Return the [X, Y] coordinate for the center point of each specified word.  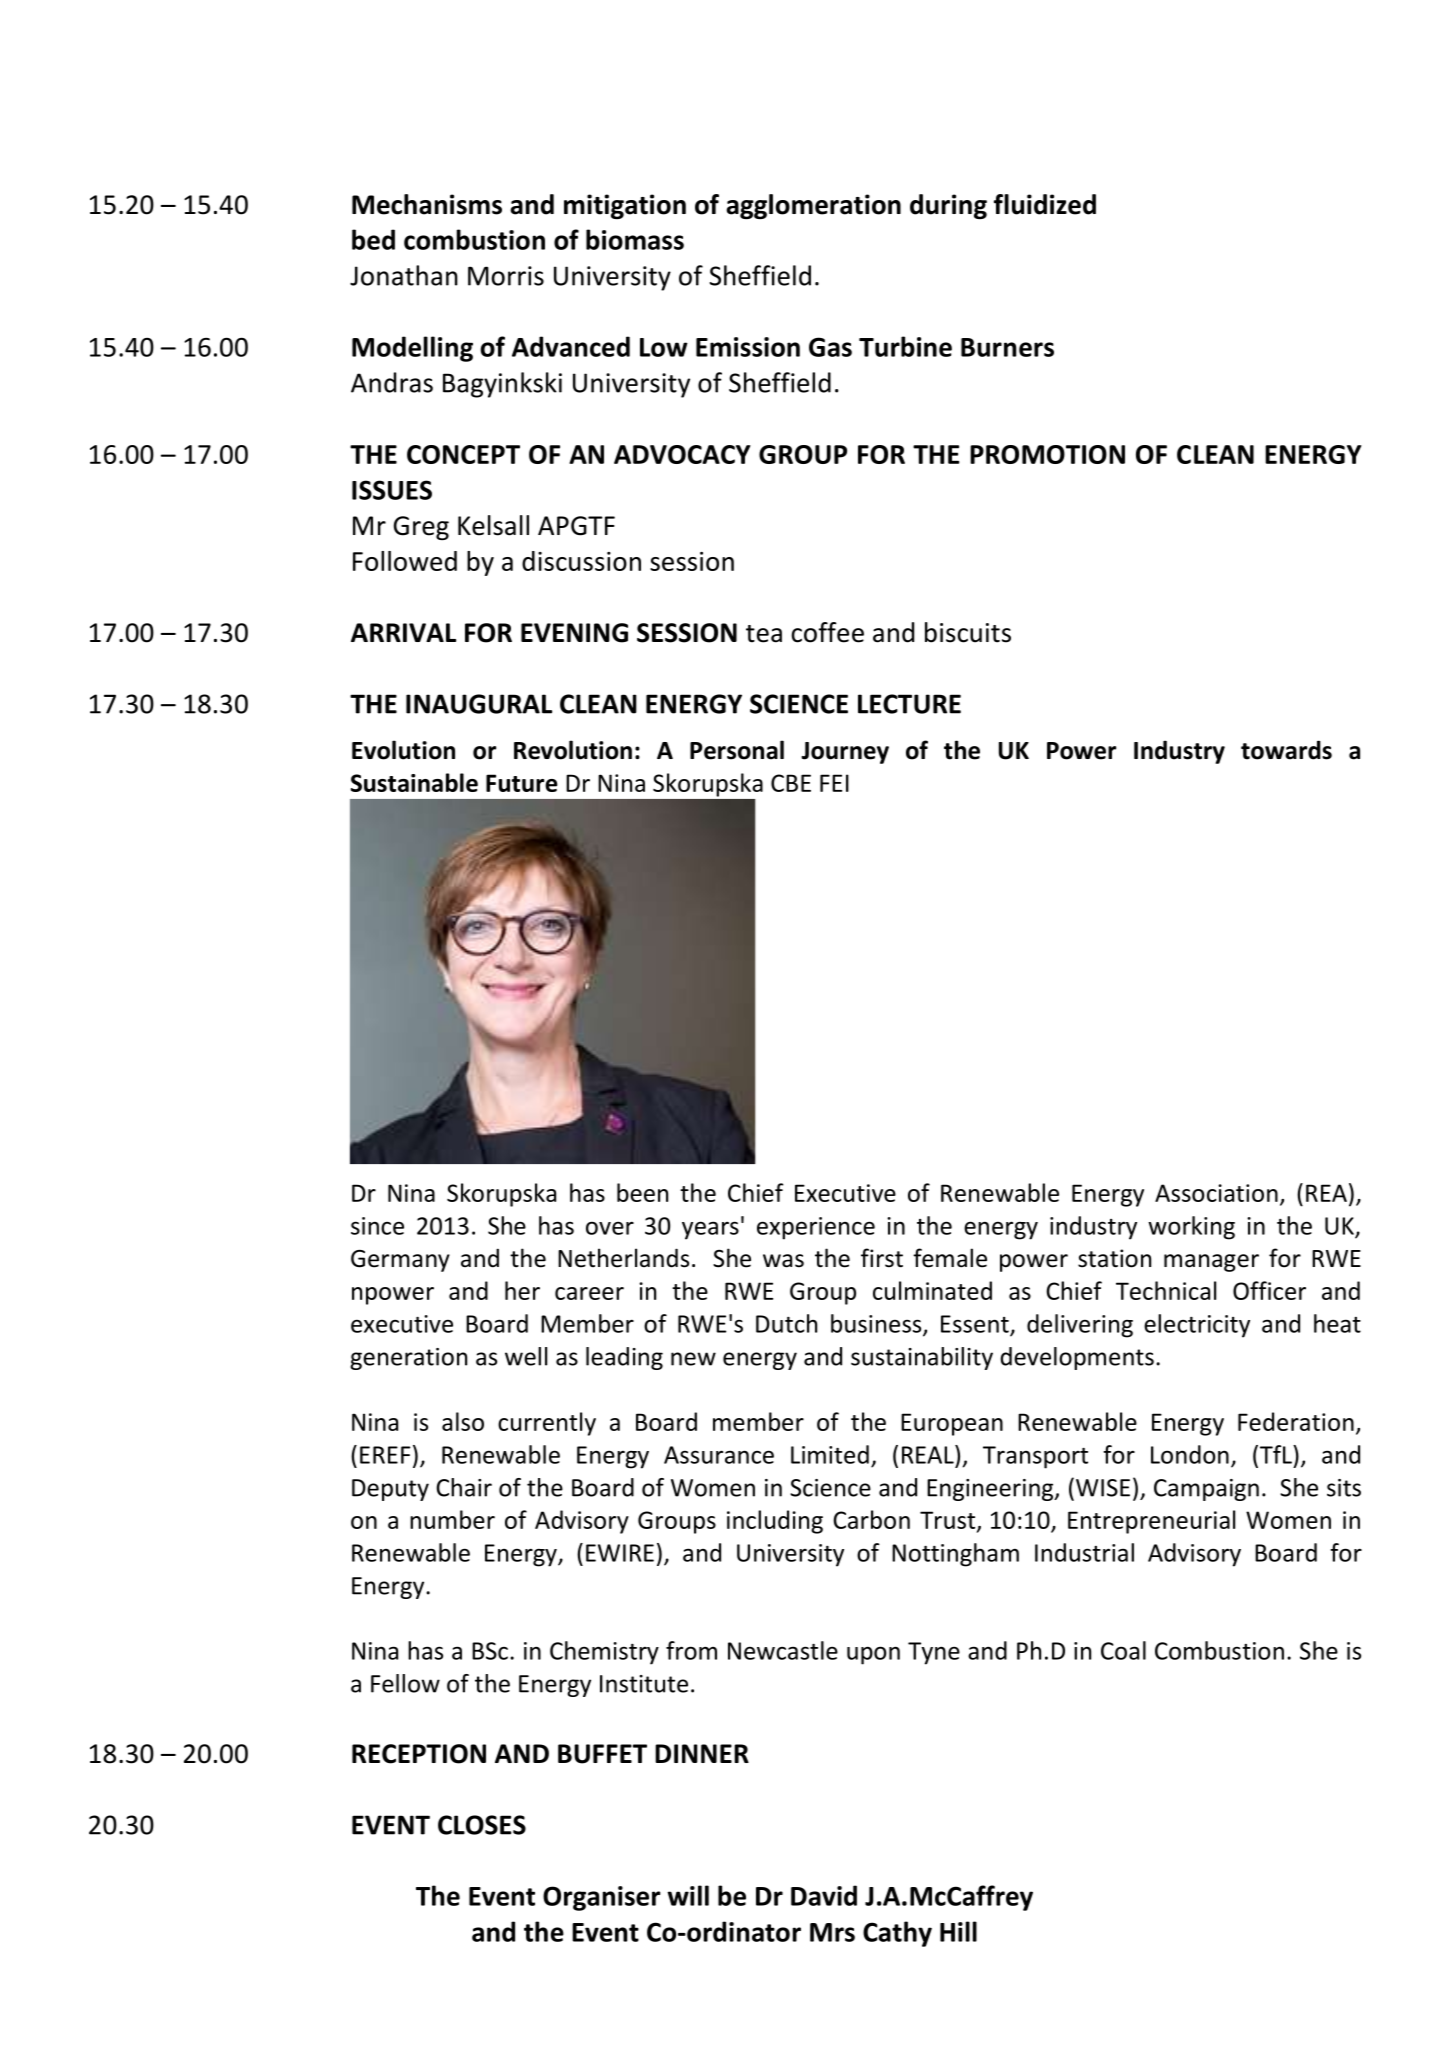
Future [522, 783]
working [1191, 1228]
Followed [405, 561]
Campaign [1206, 1490]
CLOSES [482, 1825]
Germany [400, 1260]
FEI [834, 783]
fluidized [1045, 204]
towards [1286, 750]
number [452, 1519]
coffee [827, 632]
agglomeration [813, 207]
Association [1216, 1193]
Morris [506, 276]
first [882, 1258]
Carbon [871, 1519]
